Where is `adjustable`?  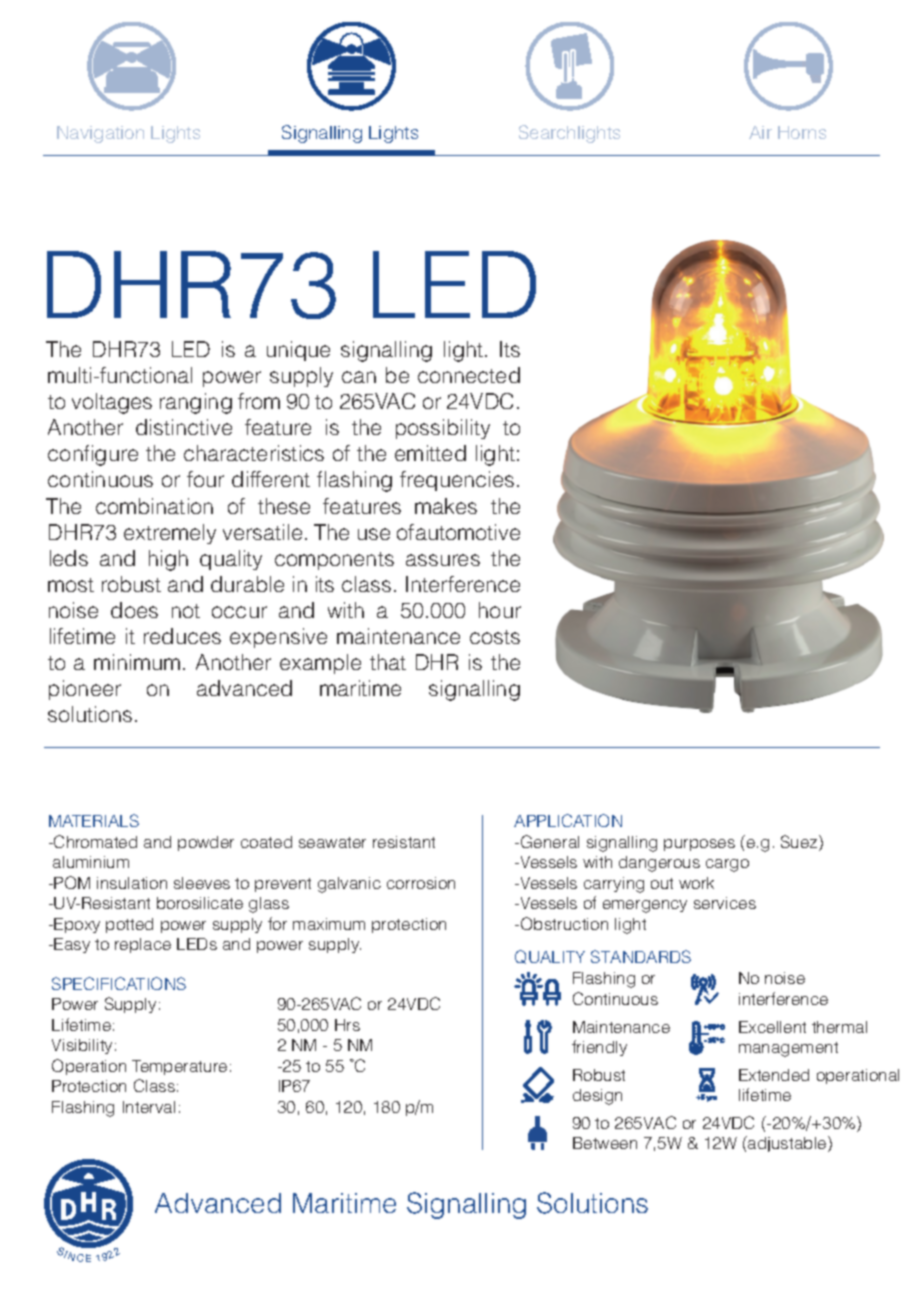 adjustable is located at coordinates (787, 1144).
